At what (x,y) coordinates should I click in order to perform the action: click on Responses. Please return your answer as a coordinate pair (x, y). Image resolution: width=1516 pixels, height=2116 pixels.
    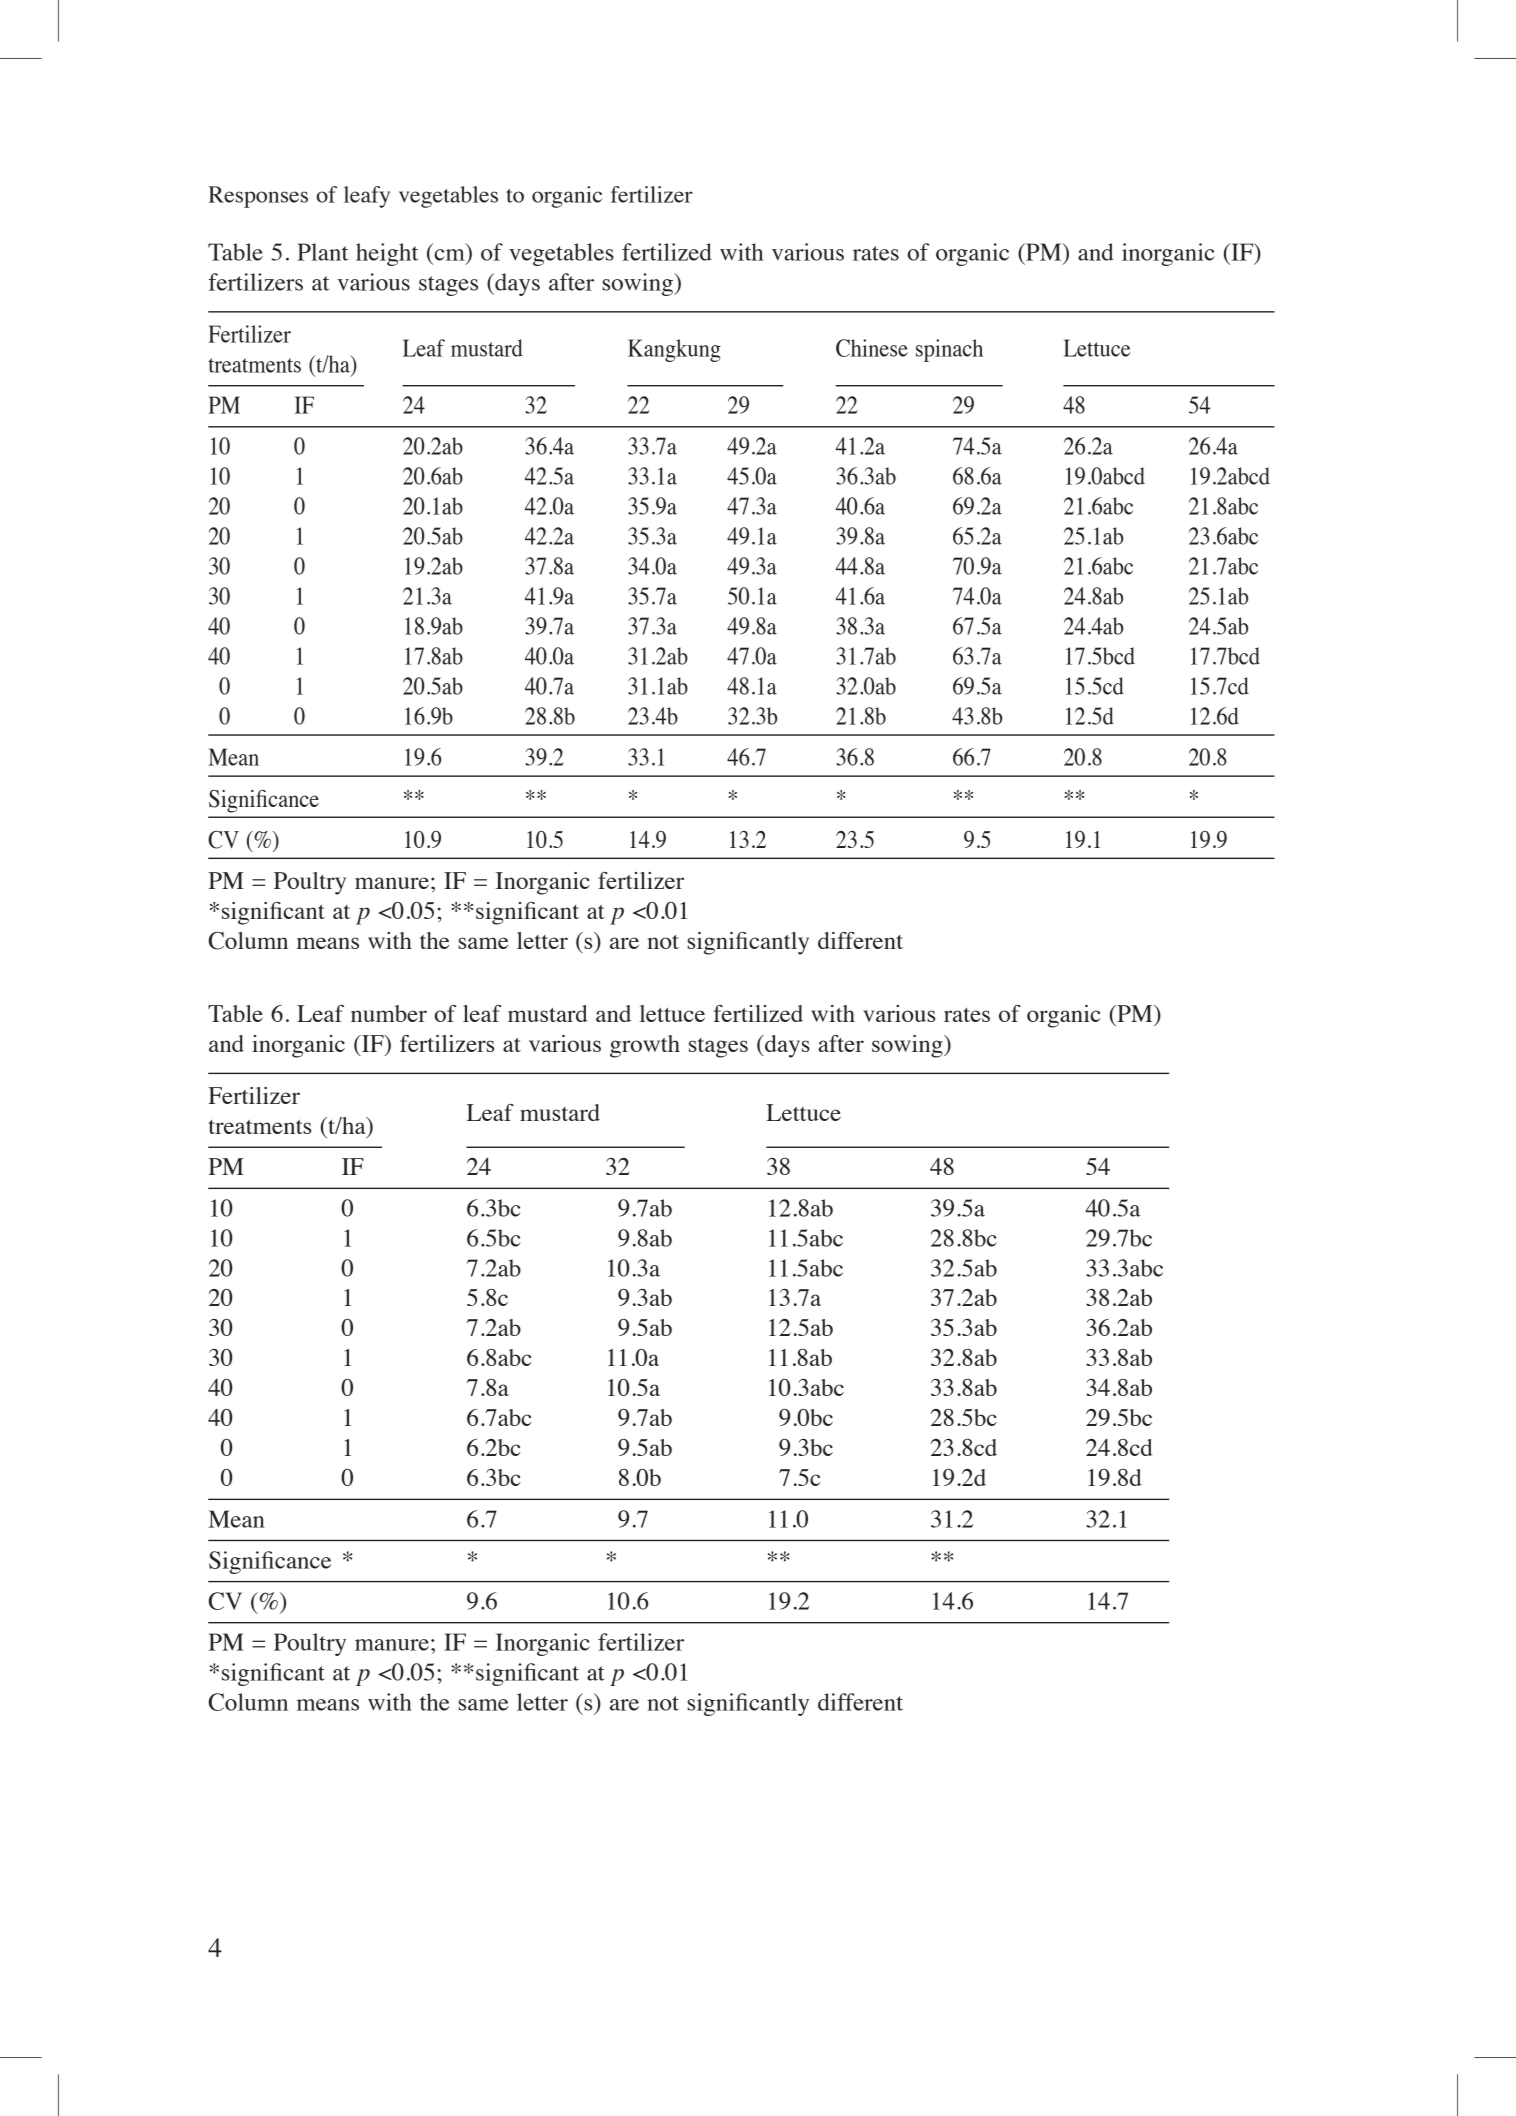
    Looking at the image, I should click on (258, 197).
